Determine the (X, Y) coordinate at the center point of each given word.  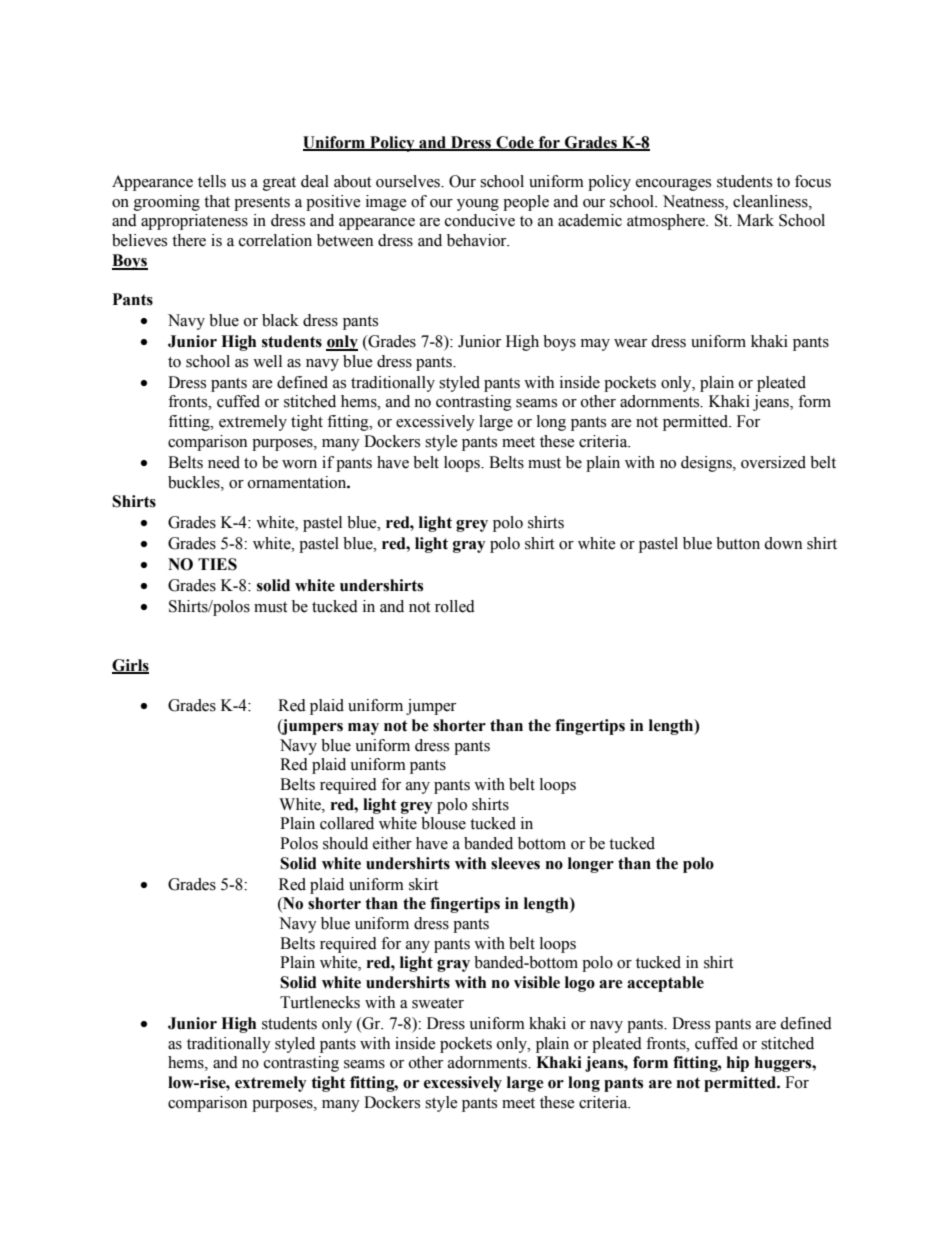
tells (212, 181)
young (478, 205)
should (345, 843)
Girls (130, 666)
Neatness (694, 202)
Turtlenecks (320, 1002)
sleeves (515, 863)
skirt (423, 884)
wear (630, 343)
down (783, 543)
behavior (478, 240)
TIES (217, 564)
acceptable (665, 984)
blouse (443, 823)
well (267, 361)
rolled (455, 606)
